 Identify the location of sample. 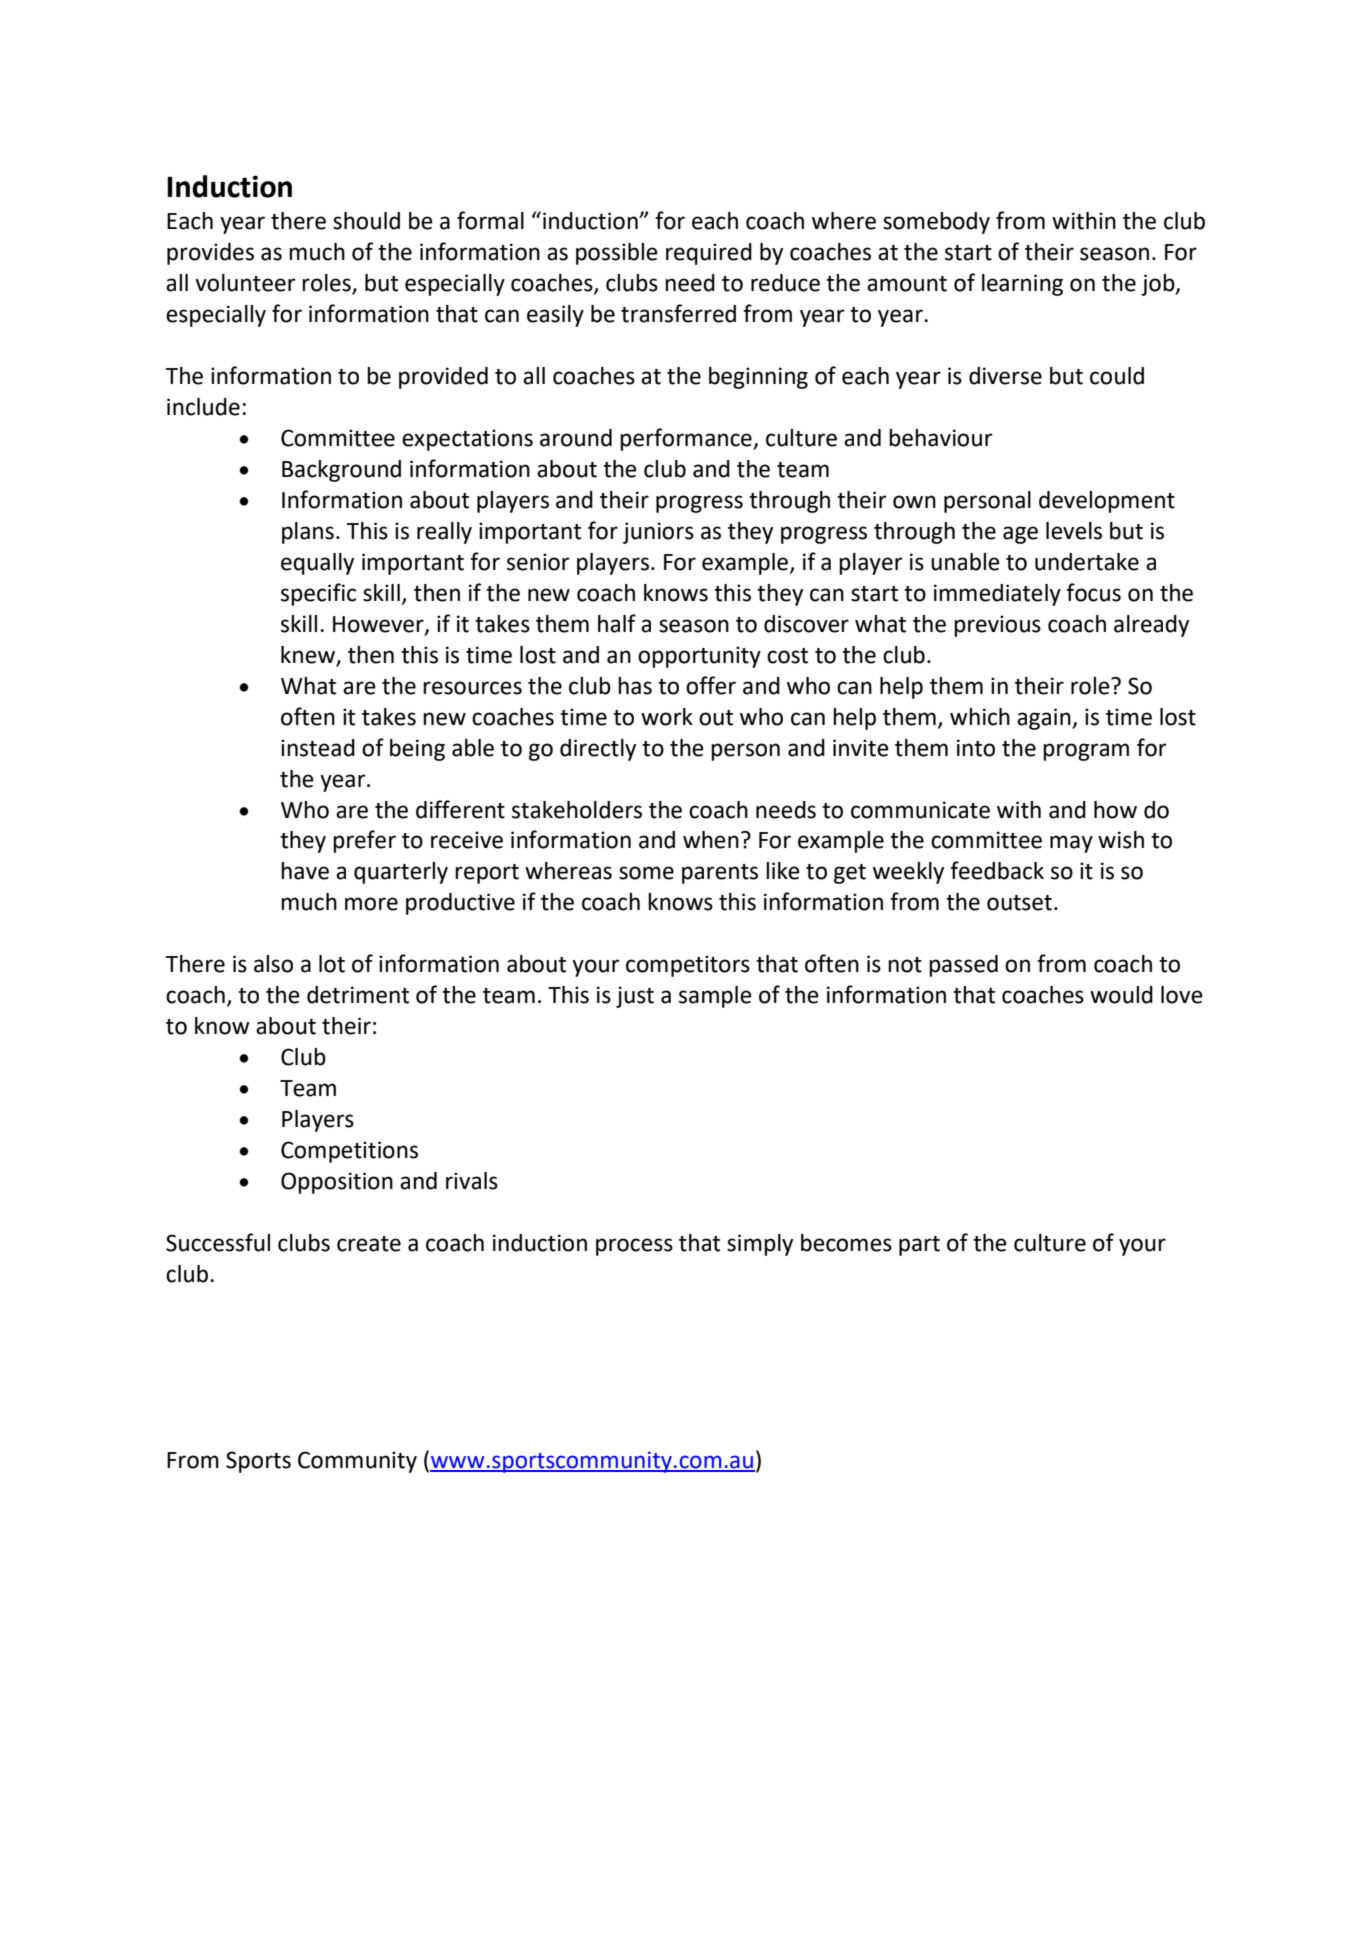
(715, 997).
